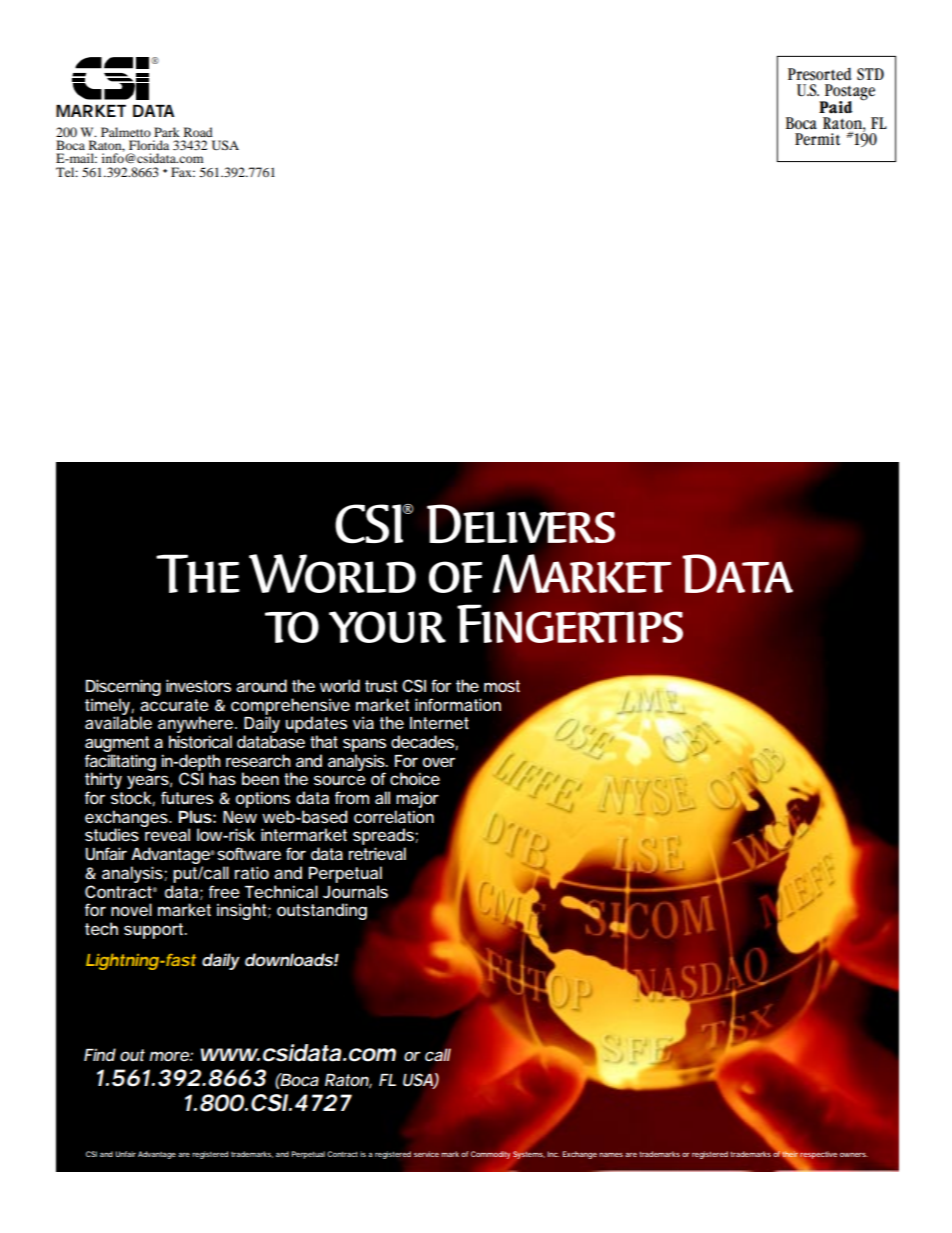  I want to click on Fingertips, so click(570, 624).
